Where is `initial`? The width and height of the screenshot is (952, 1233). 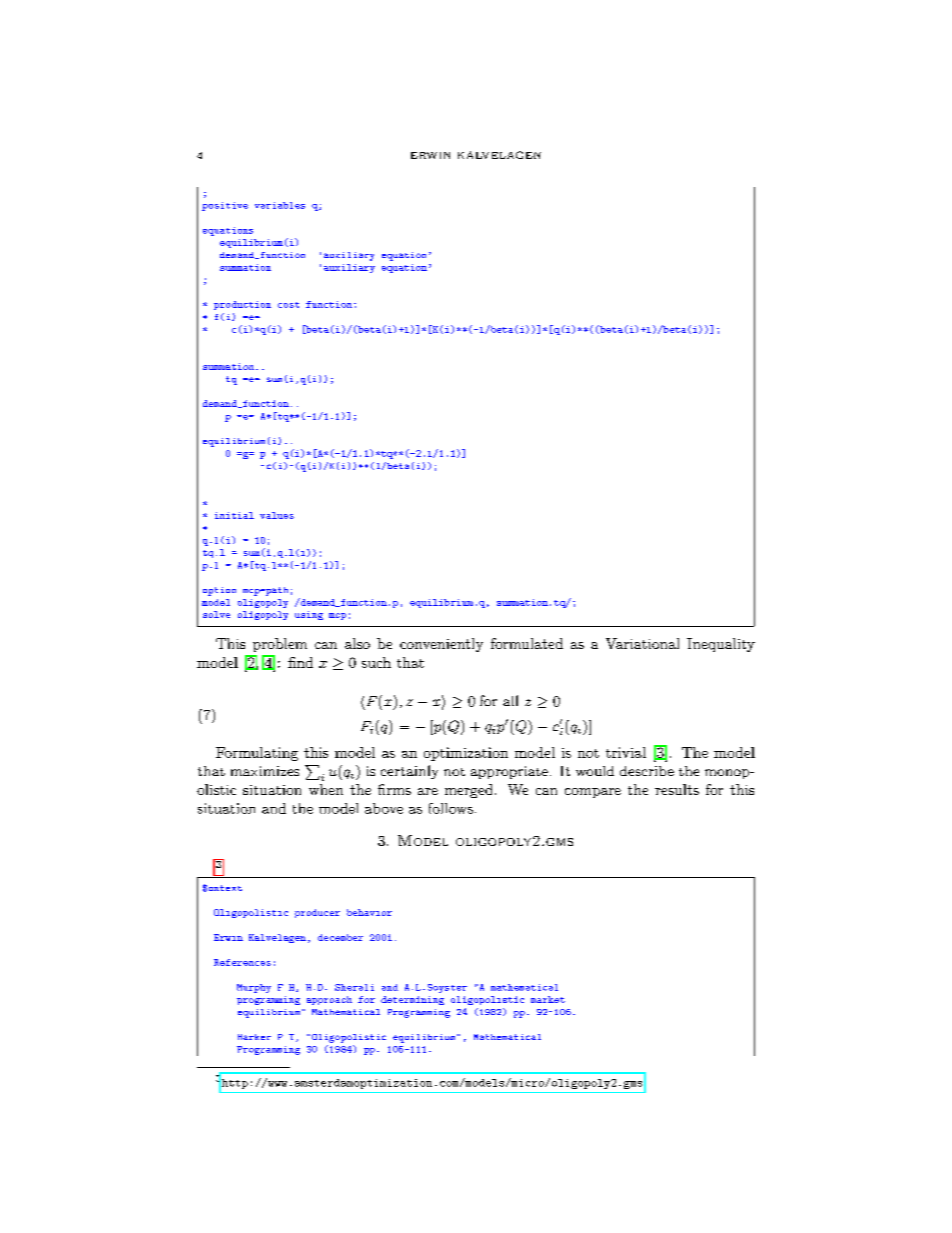 initial is located at coordinates (234, 515).
